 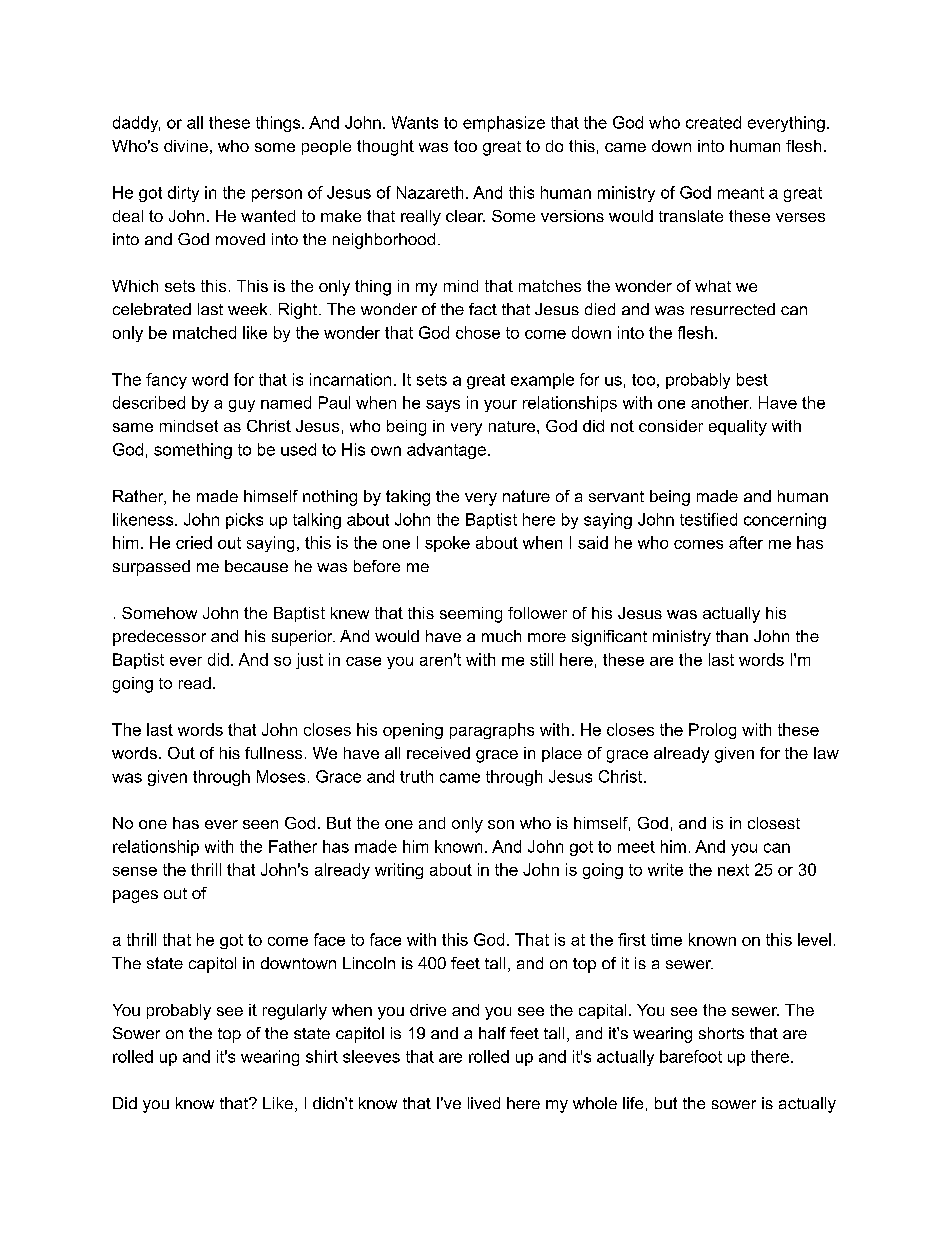 What do you see at coordinates (500, 406) in the screenshot?
I see `your` at bounding box center [500, 406].
